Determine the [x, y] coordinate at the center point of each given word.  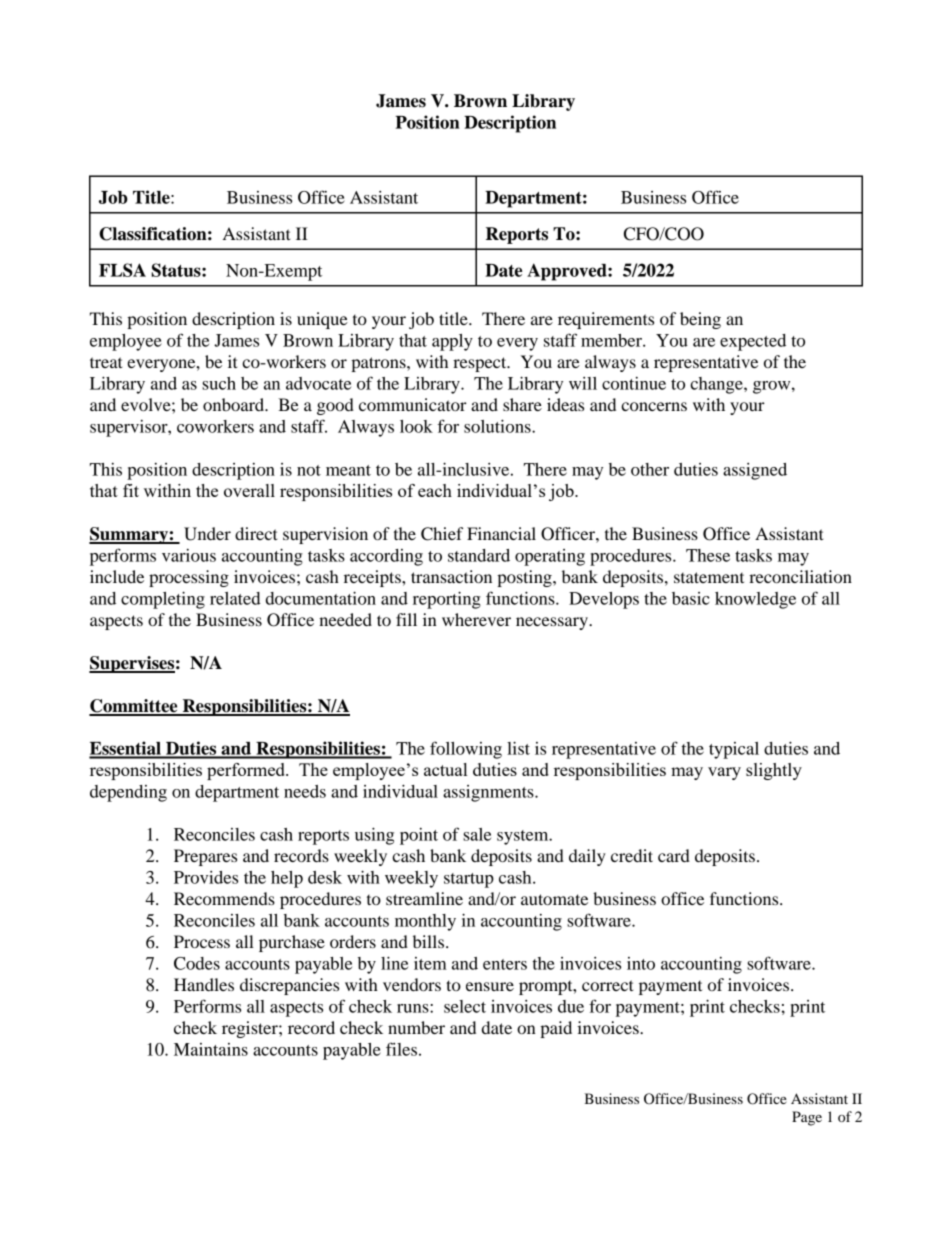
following [466, 750]
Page [807, 1118]
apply [452, 342]
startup [469, 880]
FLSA [122, 270]
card [674, 855]
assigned [755, 471]
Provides [206, 877]
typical [734, 750]
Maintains [211, 1049]
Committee [134, 707]
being [700, 320]
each [435, 490]
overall [249, 490]
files [401, 1049]
